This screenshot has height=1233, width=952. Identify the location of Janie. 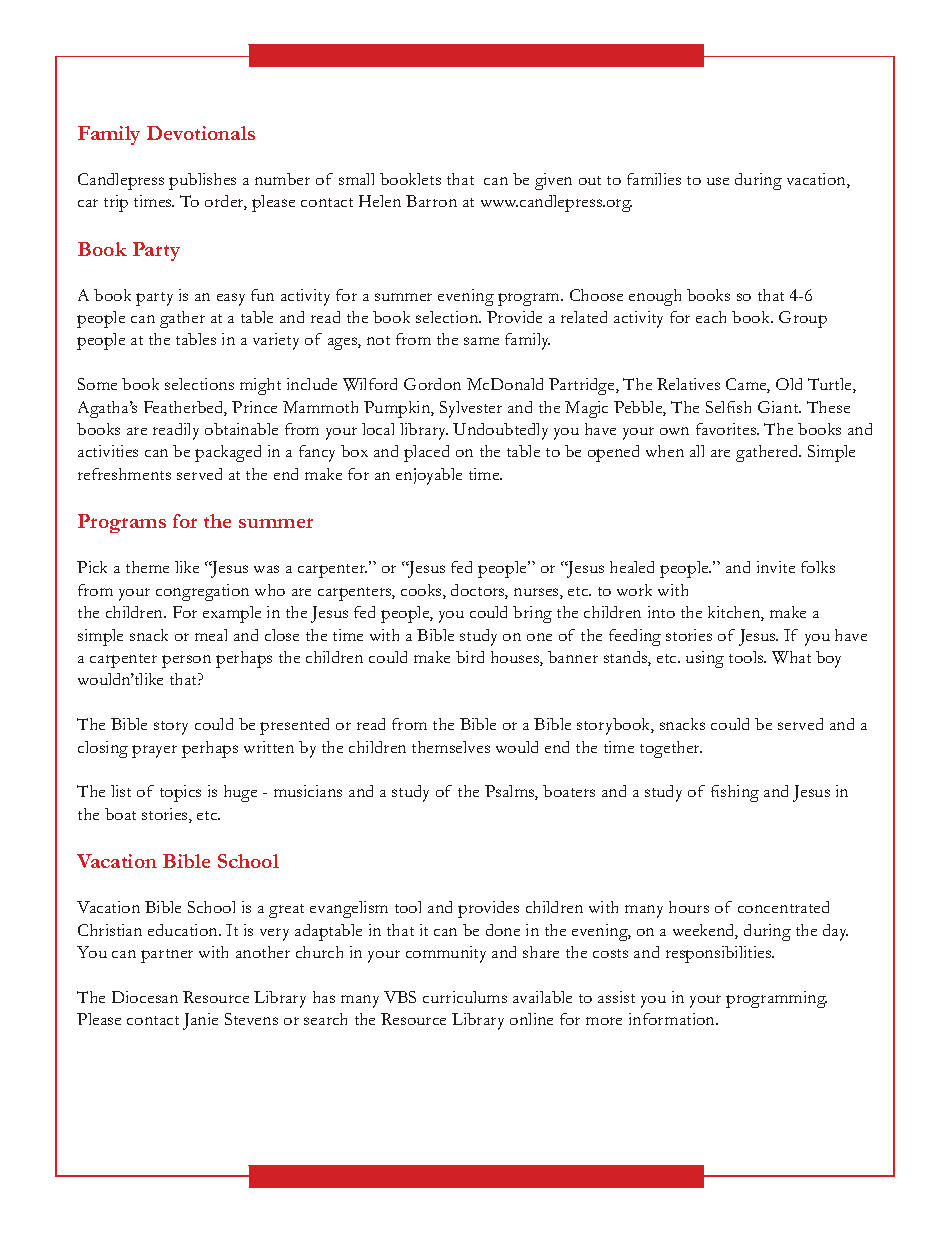
(200, 1021).
